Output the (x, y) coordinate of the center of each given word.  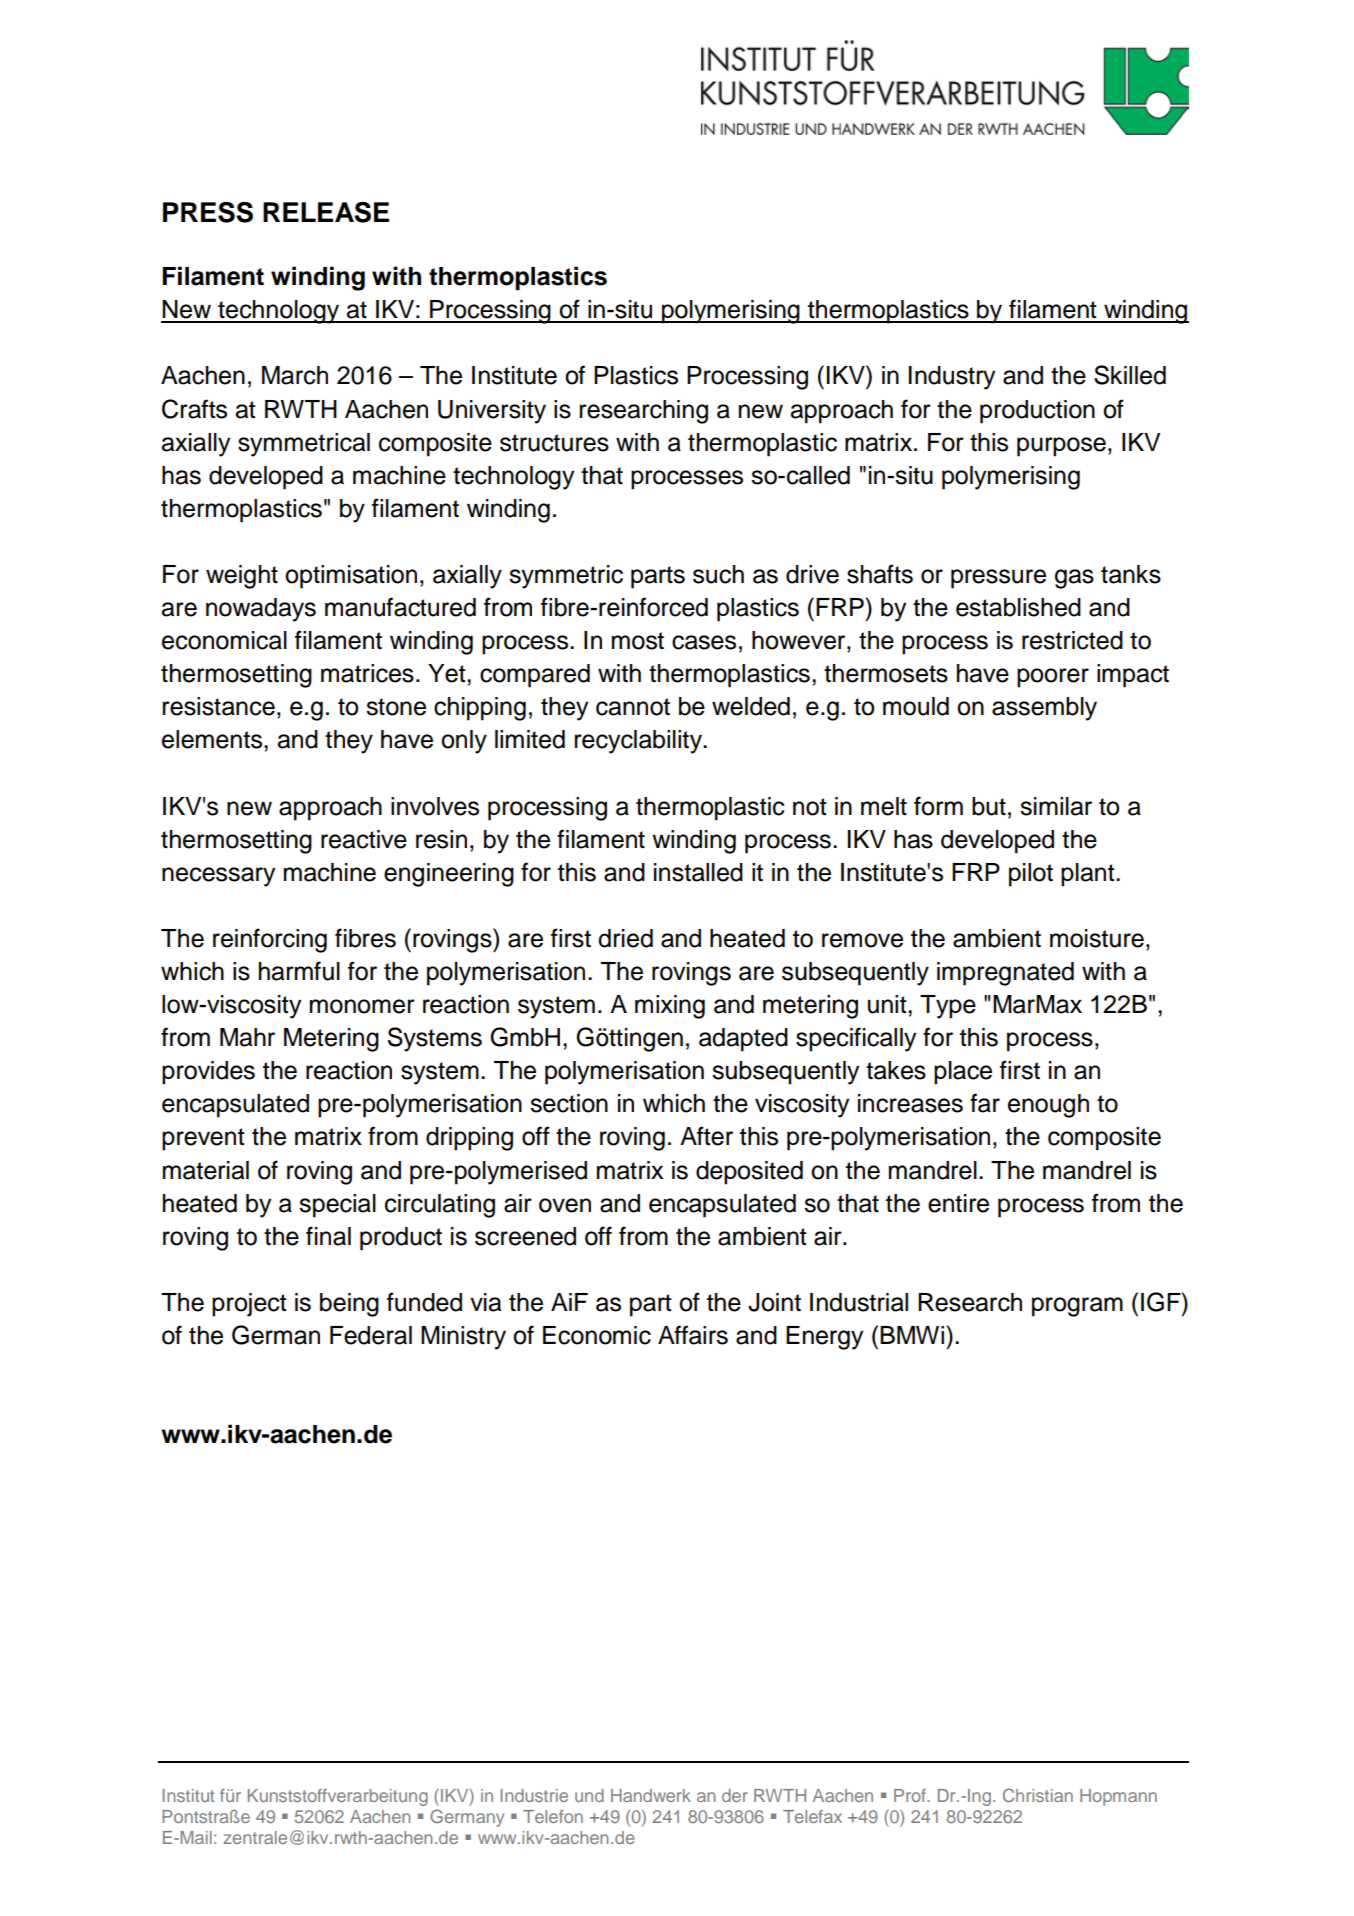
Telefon (553, 1816)
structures (554, 443)
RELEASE (326, 212)
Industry (952, 378)
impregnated (1005, 974)
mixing (670, 1007)
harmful (299, 971)
